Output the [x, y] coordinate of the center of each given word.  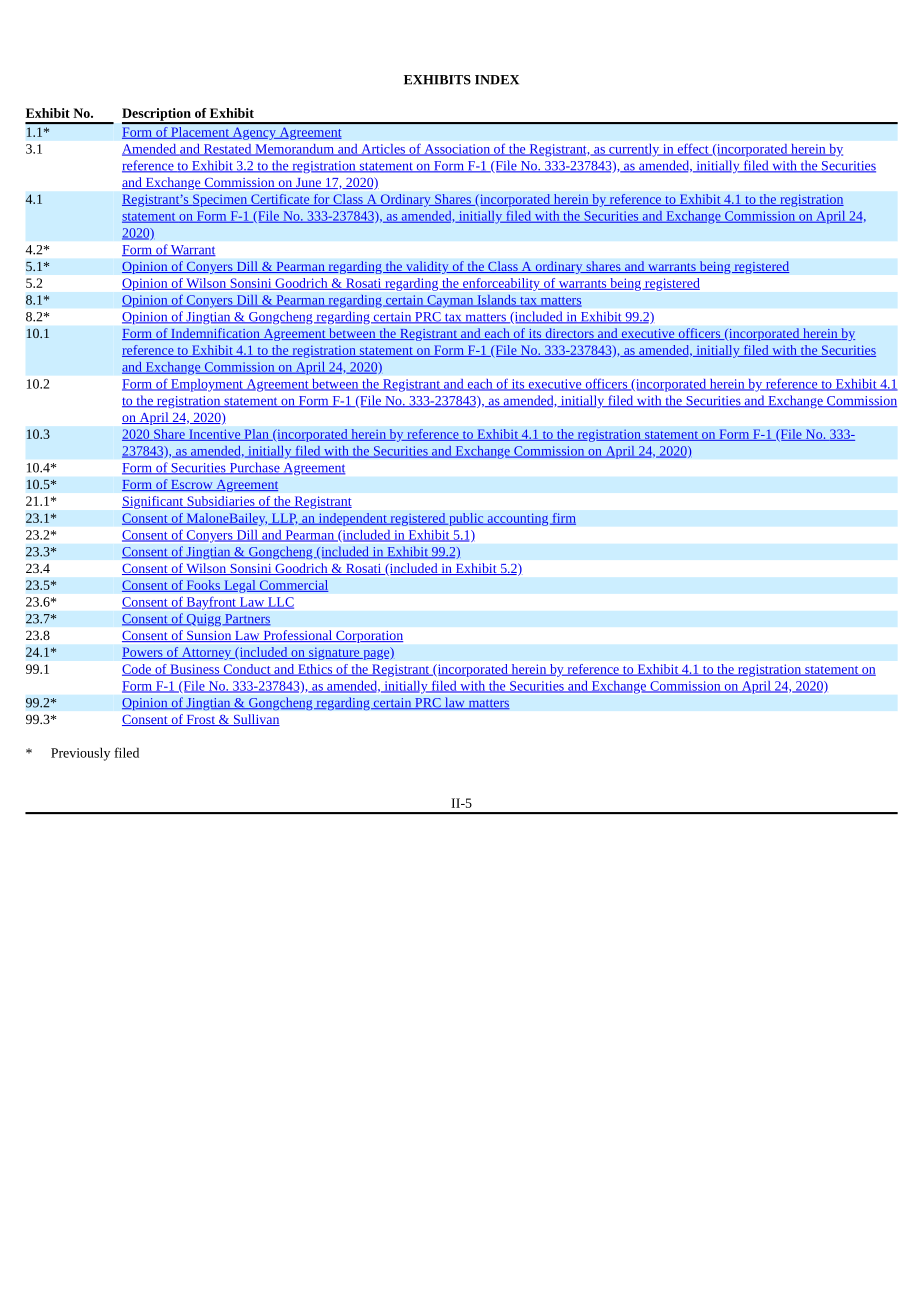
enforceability [501, 284]
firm [563, 519]
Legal [240, 586]
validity [427, 267]
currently [634, 150]
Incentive [215, 435]
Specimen [220, 200]
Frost [200, 720]
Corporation [368, 637]
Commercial [293, 586]
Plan [256, 435]
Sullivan [255, 720]
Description [157, 115]
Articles [383, 150]
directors [569, 334]
